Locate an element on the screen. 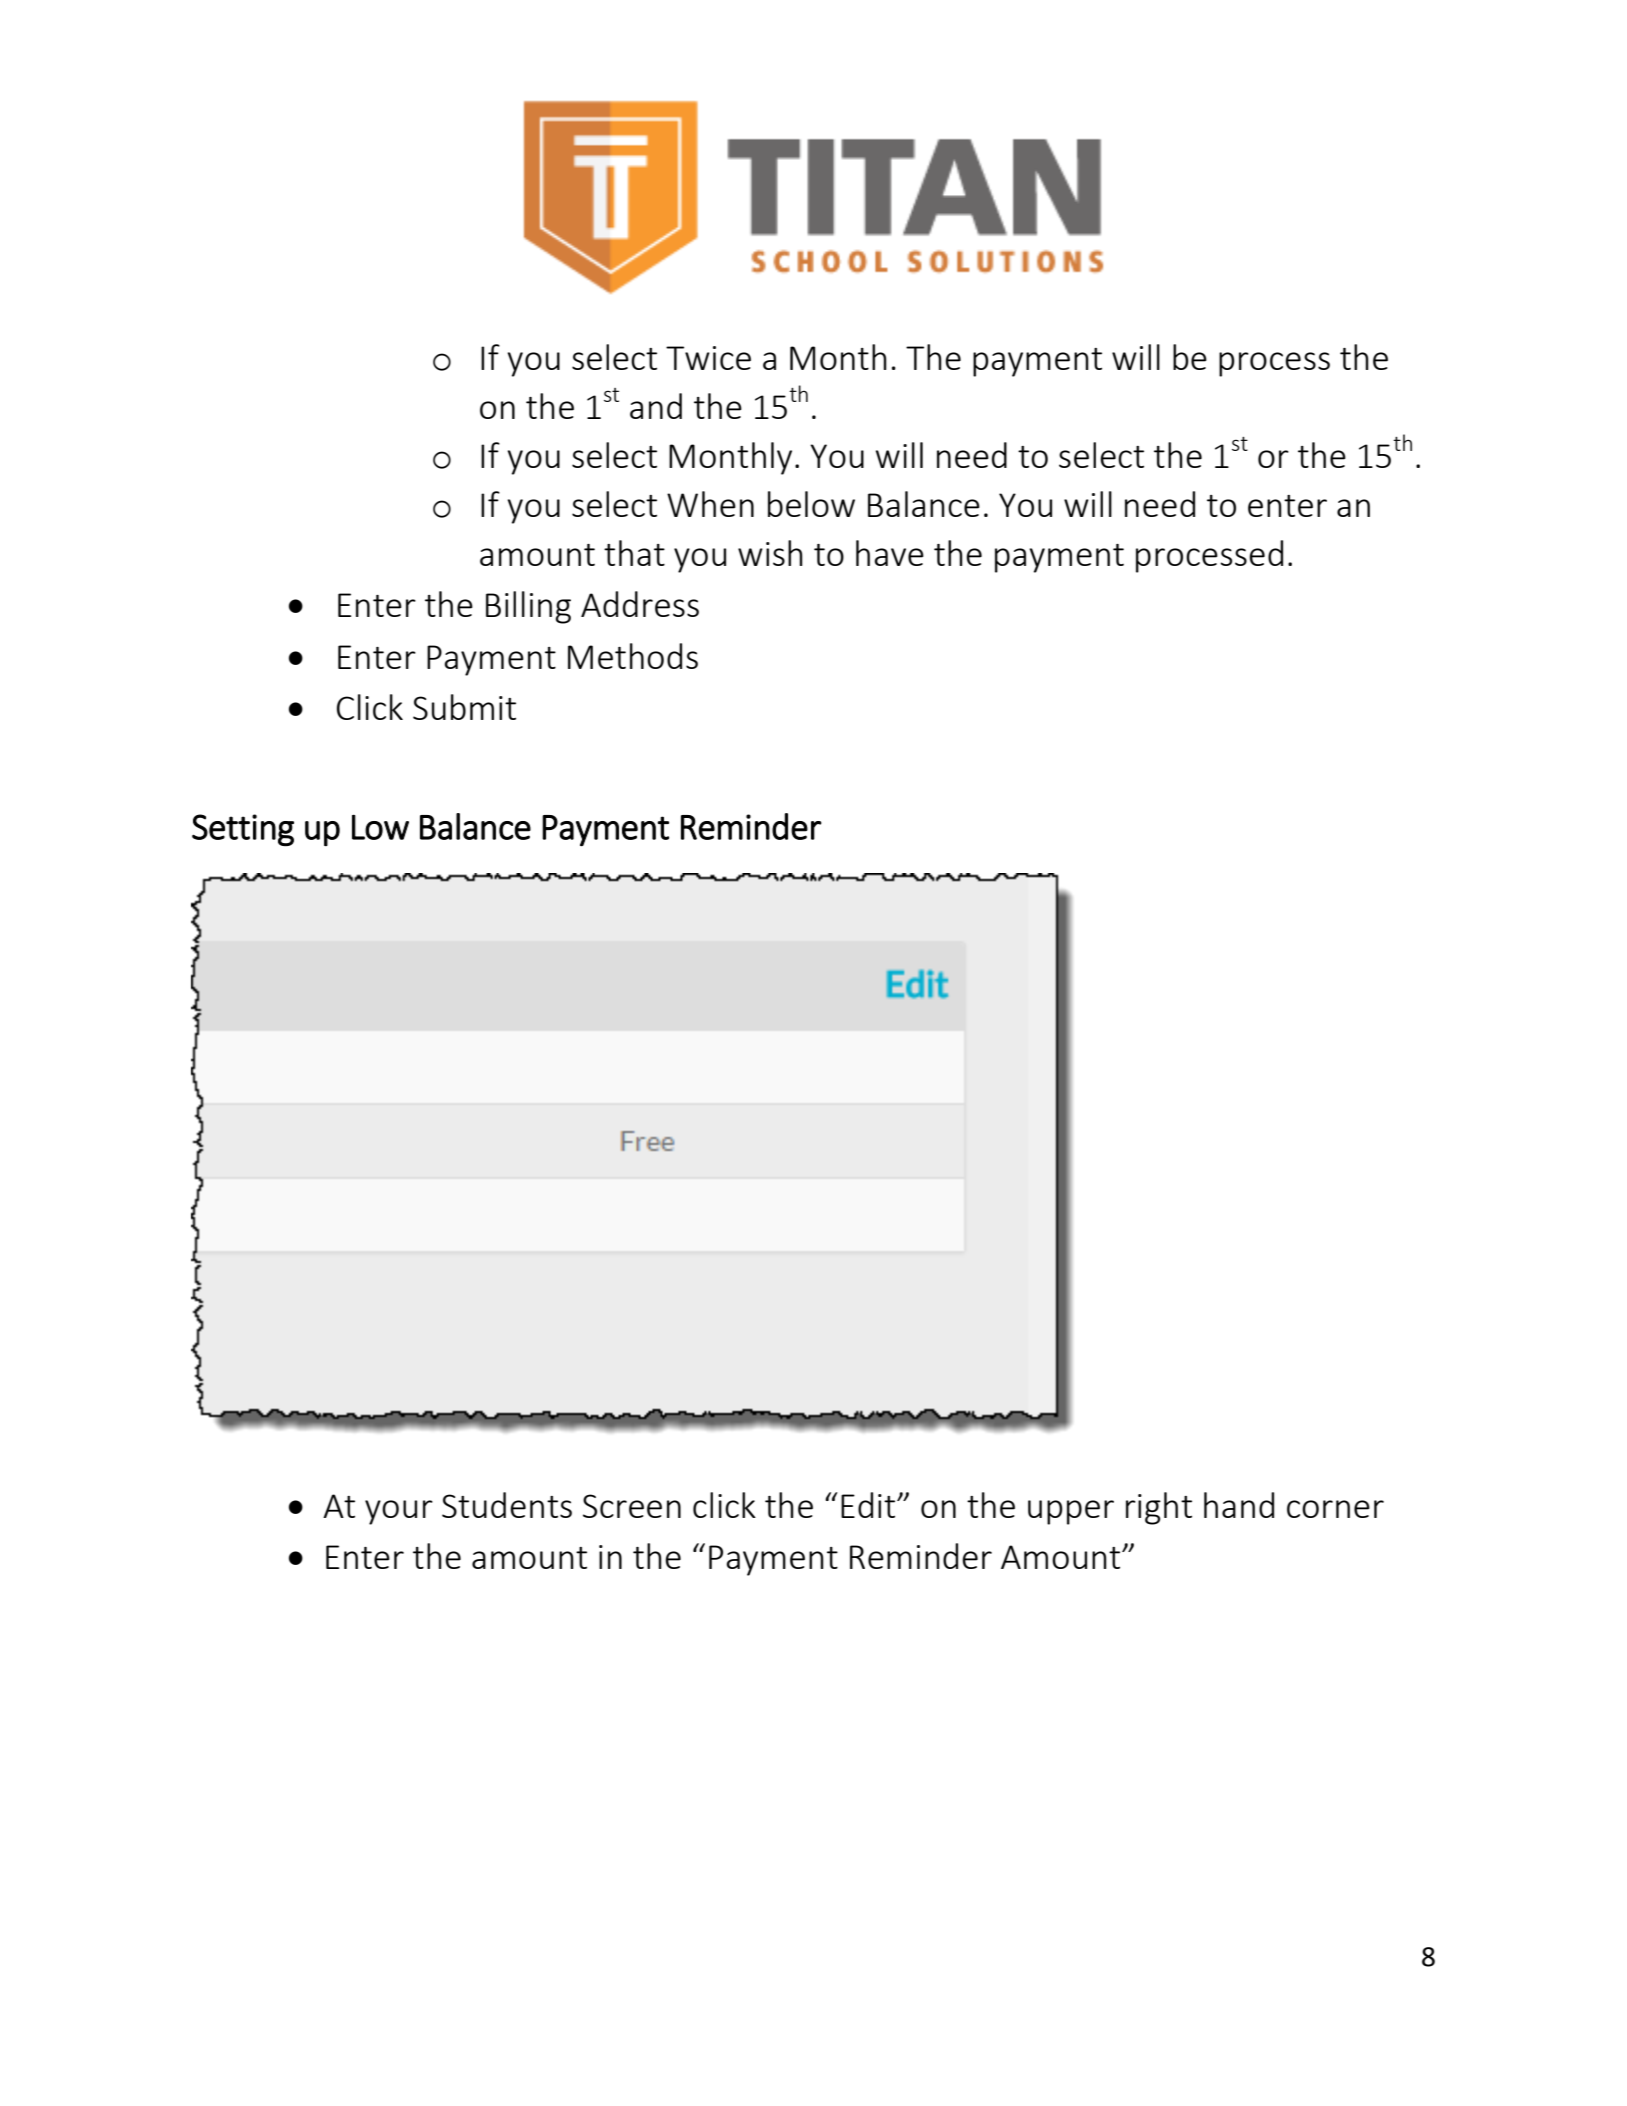 The image size is (1627, 2106). Setting is located at coordinates (243, 830).
